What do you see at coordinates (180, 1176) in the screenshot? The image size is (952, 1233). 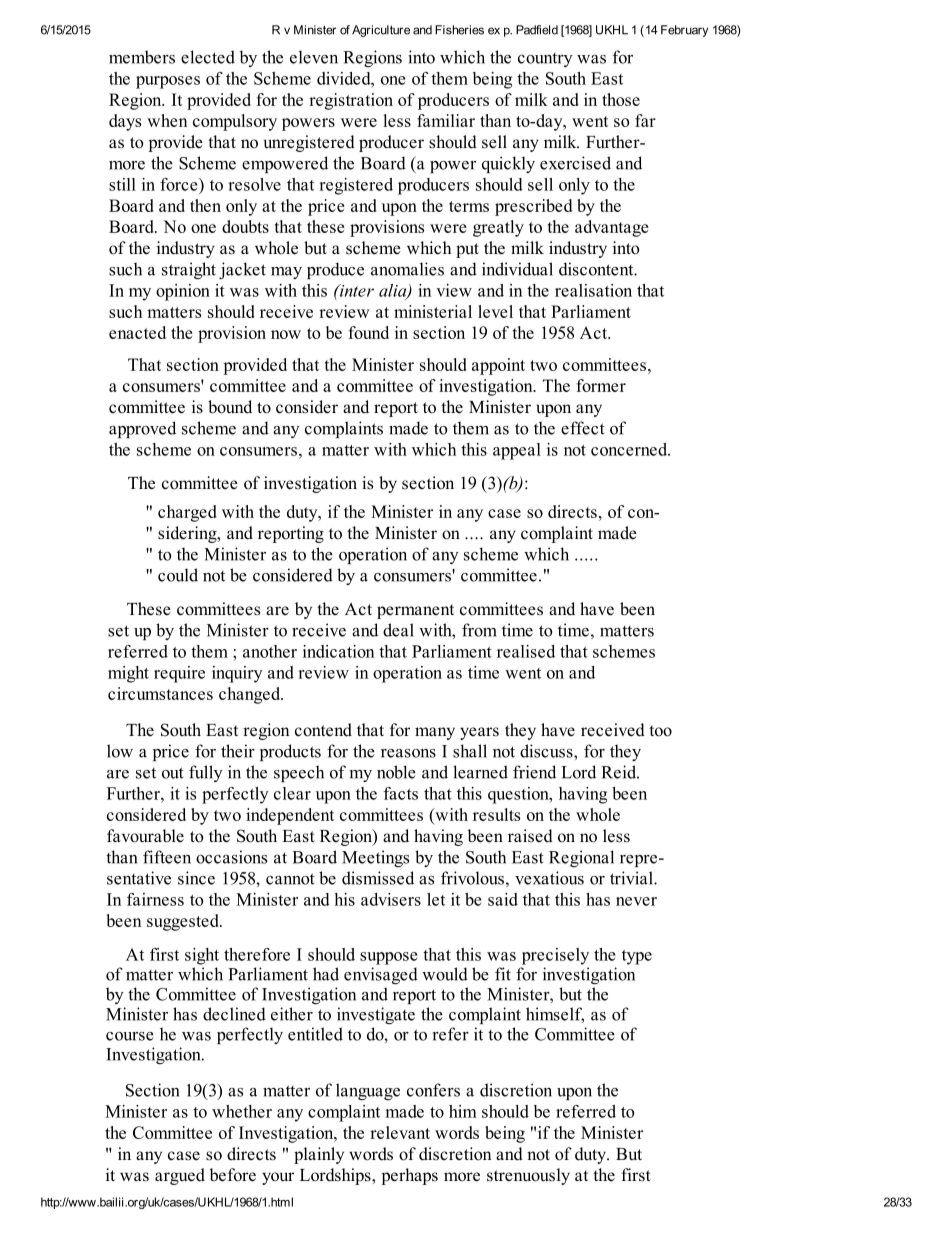 I see `argued` at bounding box center [180, 1176].
